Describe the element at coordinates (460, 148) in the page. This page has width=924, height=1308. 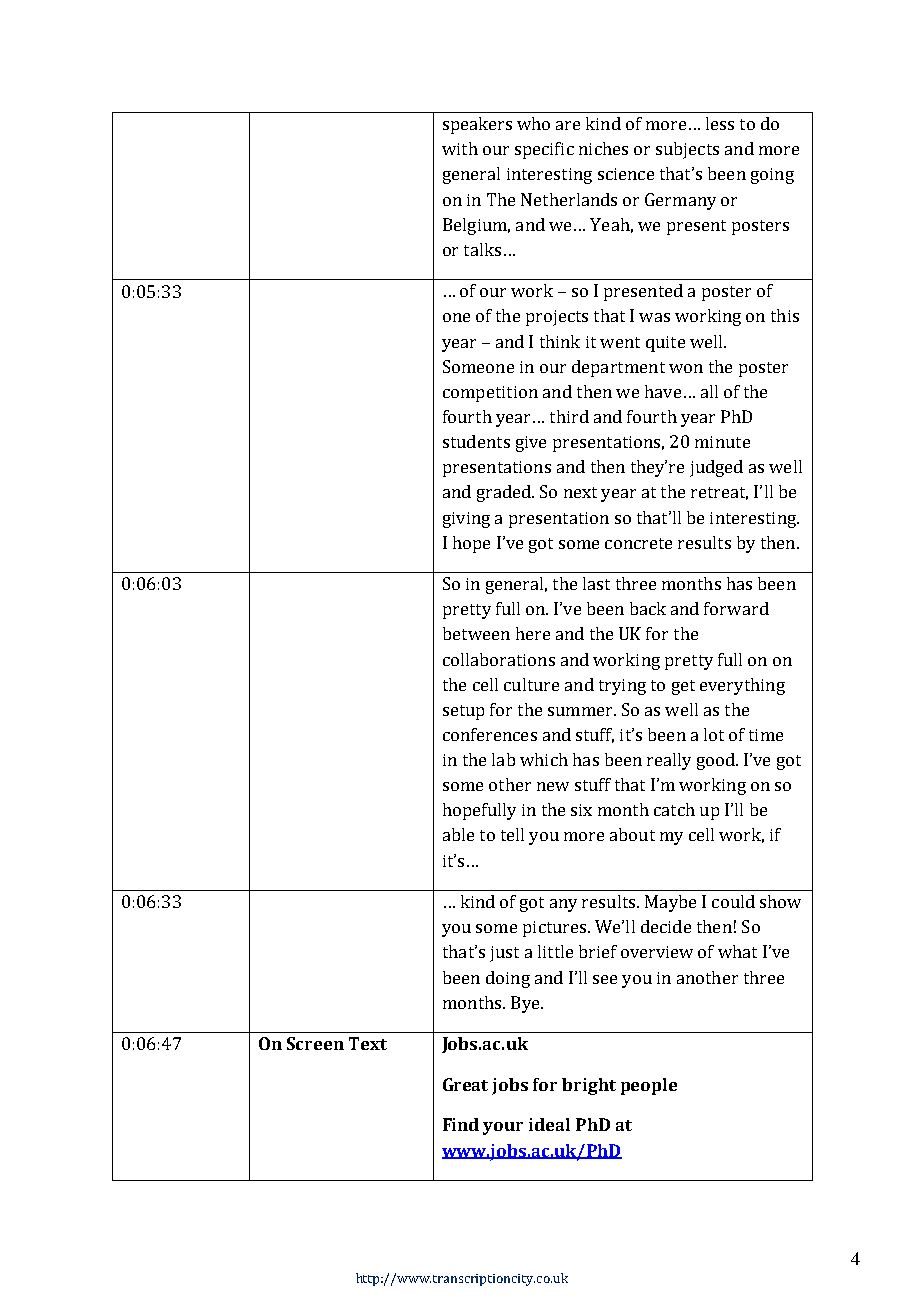
I see `with` at that location.
